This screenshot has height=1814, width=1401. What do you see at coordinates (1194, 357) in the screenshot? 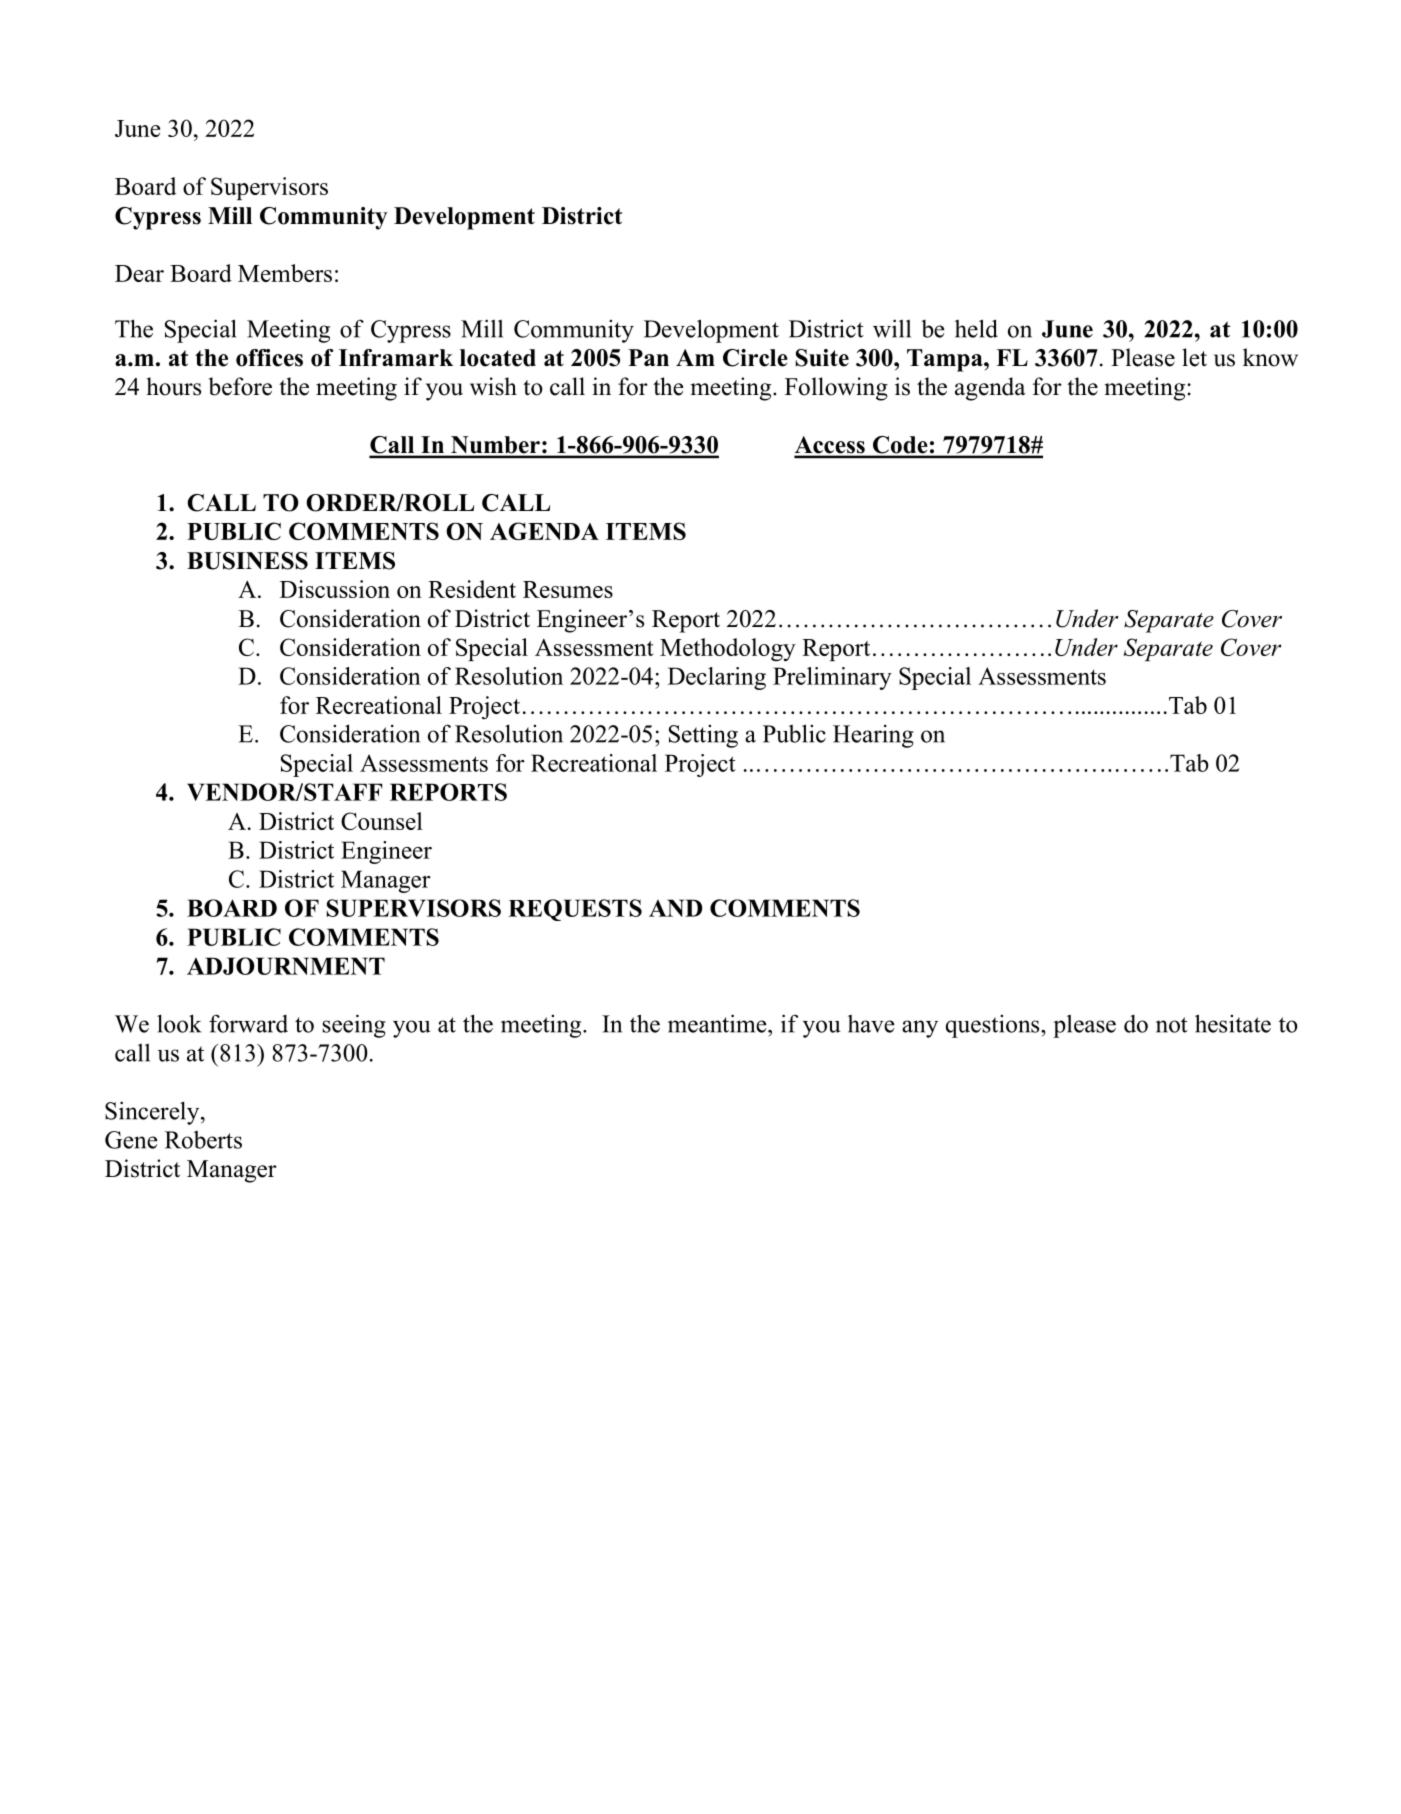
I see `let` at bounding box center [1194, 357].
